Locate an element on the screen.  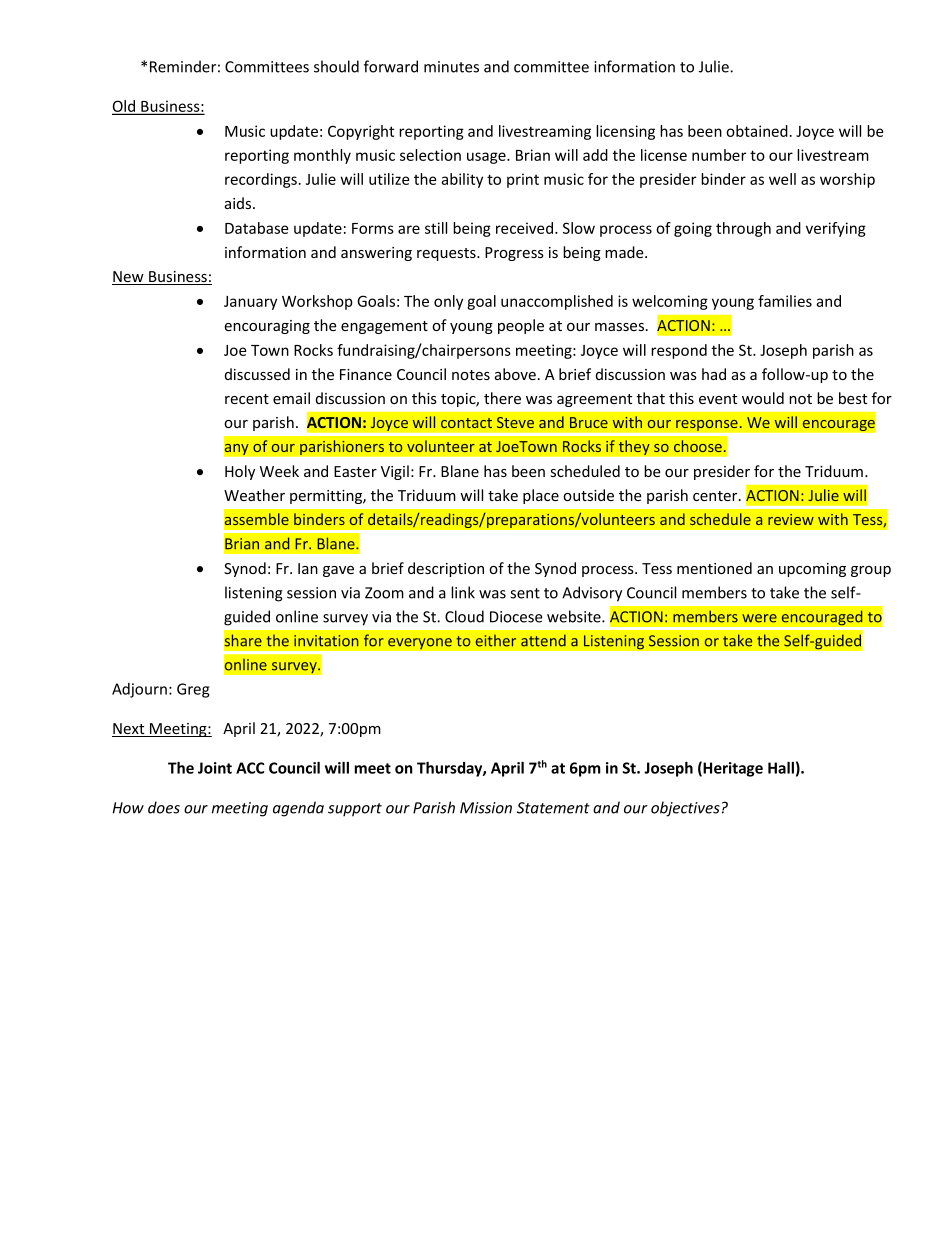
obtained is located at coordinates (757, 131).
